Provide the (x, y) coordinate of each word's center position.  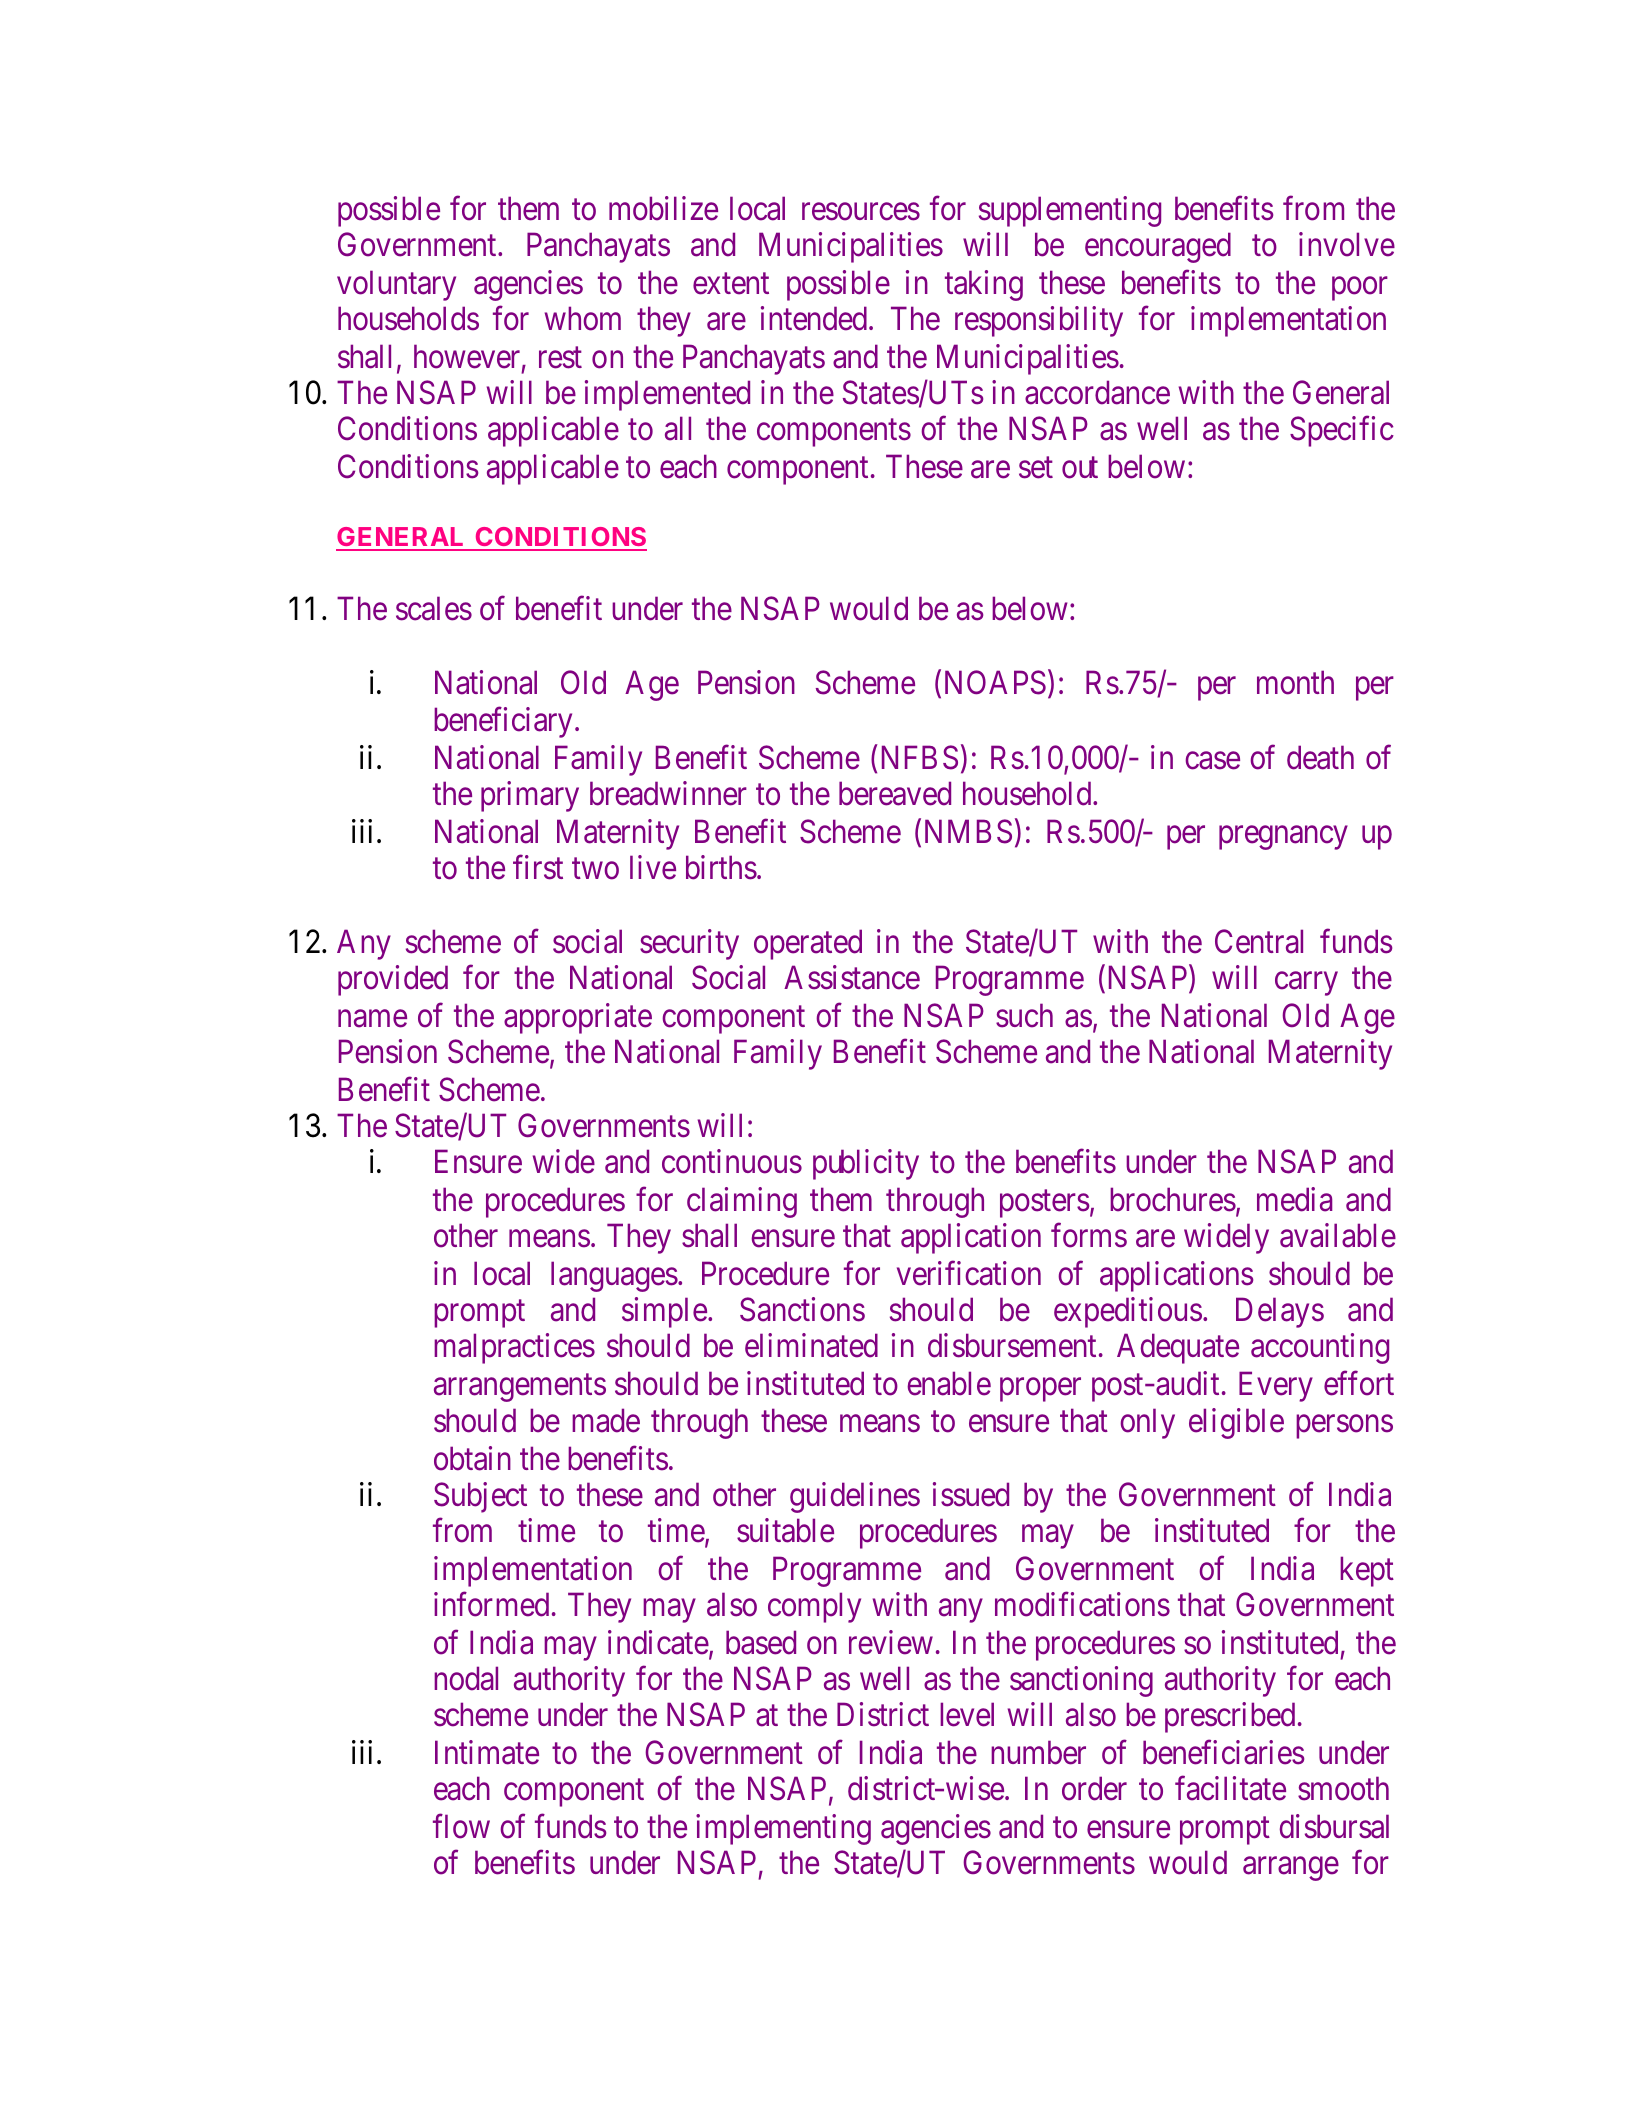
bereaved (895, 793)
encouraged (1158, 247)
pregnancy (1283, 838)
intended (815, 318)
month (1295, 683)
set (1036, 468)
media (1294, 1199)
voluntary (396, 285)
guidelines (855, 1497)
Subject (480, 1497)
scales (434, 609)
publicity (866, 1164)
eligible (1236, 1423)
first (538, 867)
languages (614, 1276)
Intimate (487, 1752)
